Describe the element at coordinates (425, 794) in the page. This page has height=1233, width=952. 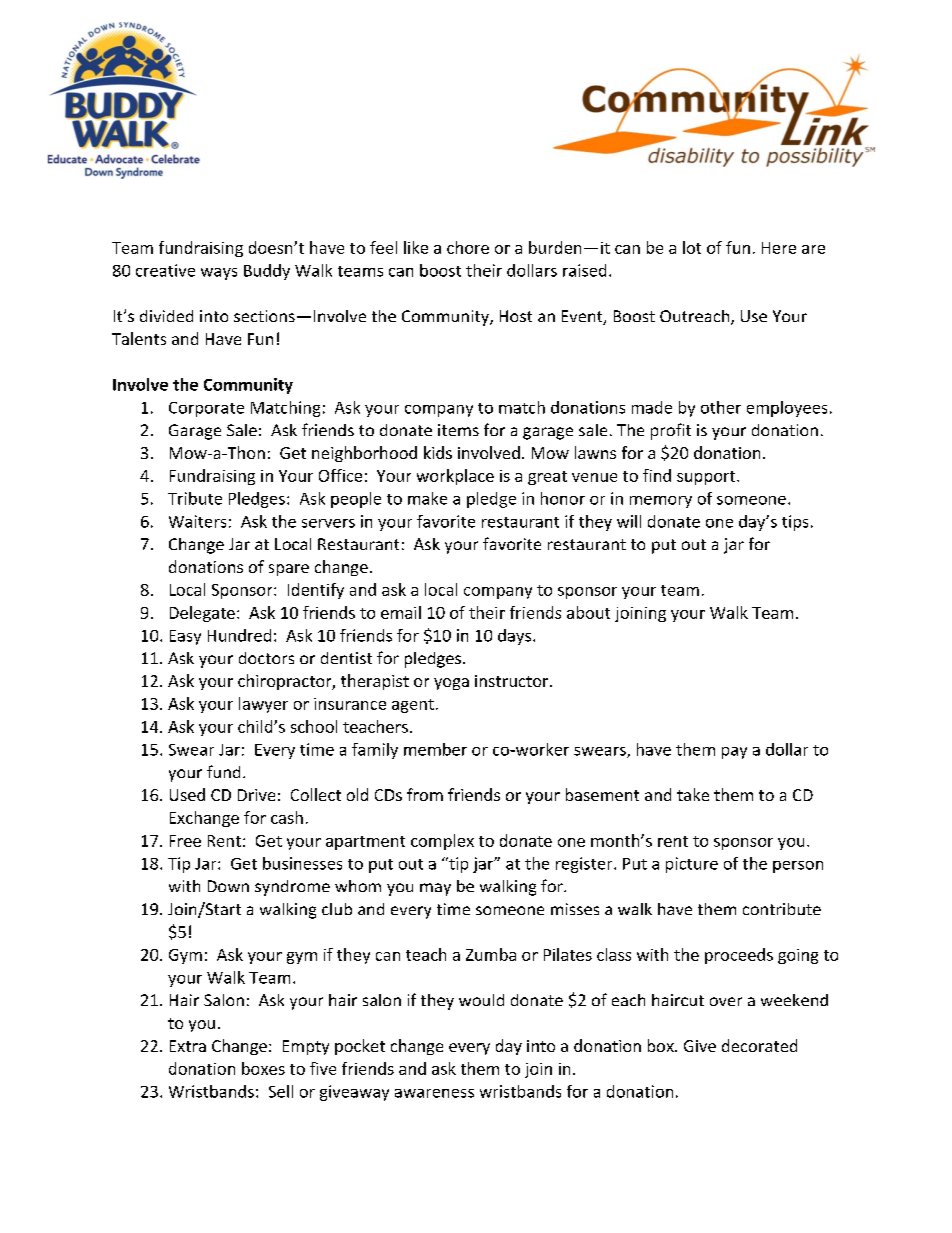
I see `from` at that location.
